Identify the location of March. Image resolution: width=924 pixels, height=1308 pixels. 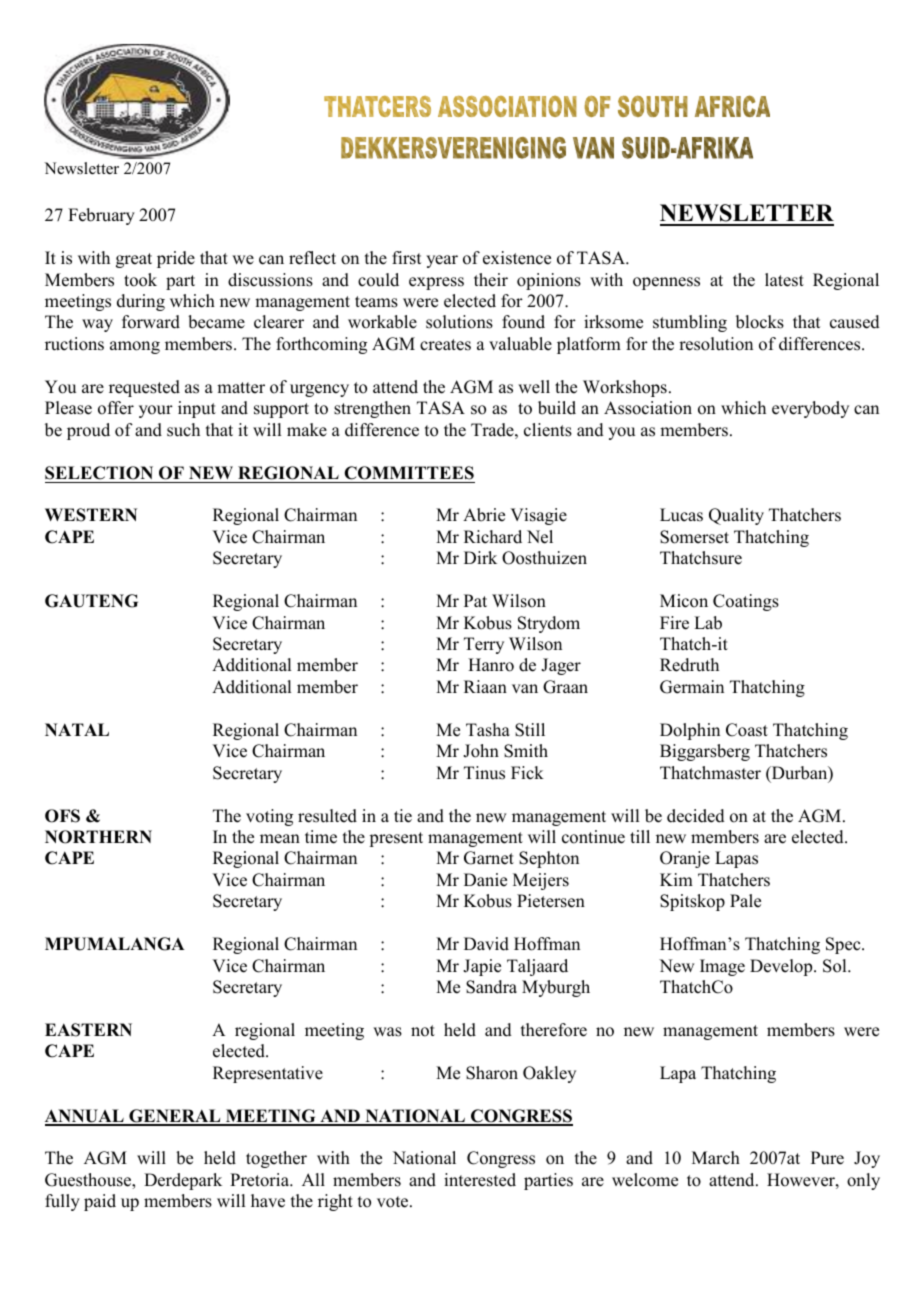
(716, 1158).
